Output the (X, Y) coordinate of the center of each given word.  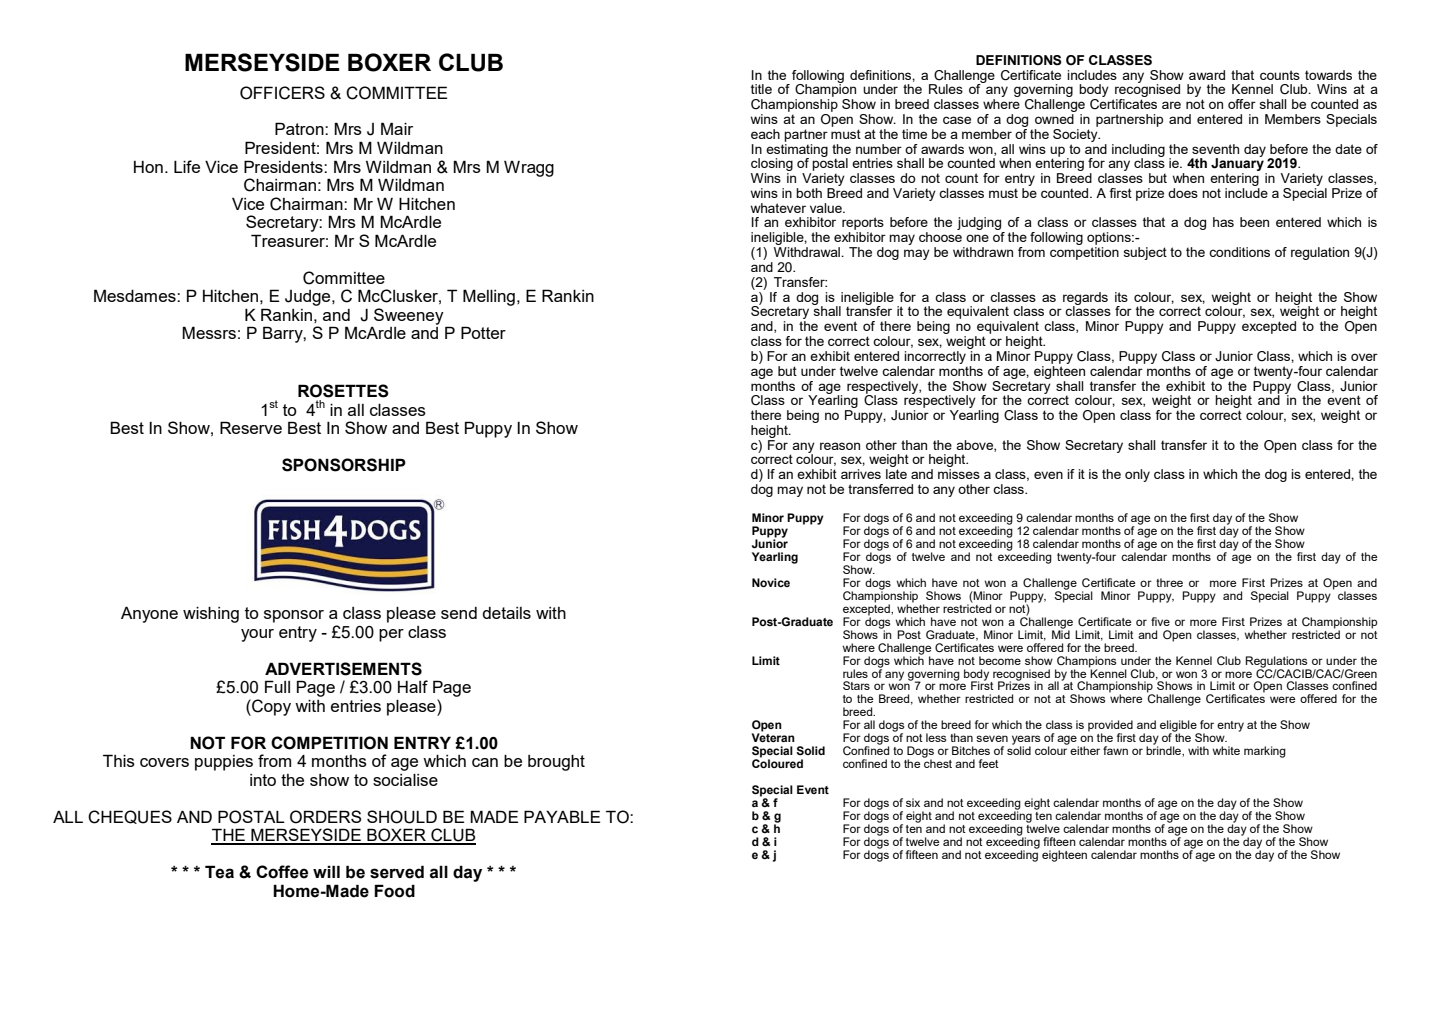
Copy (270, 707)
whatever (778, 208)
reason (840, 446)
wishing (211, 615)
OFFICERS (282, 93)
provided (1110, 727)
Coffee (282, 872)
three (1169, 582)
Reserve (251, 427)
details (506, 613)
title (761, 89)
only (1137, 475)
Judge (309, 298)
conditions (1239, 252)
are (1171, 105)
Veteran (773, 736)
